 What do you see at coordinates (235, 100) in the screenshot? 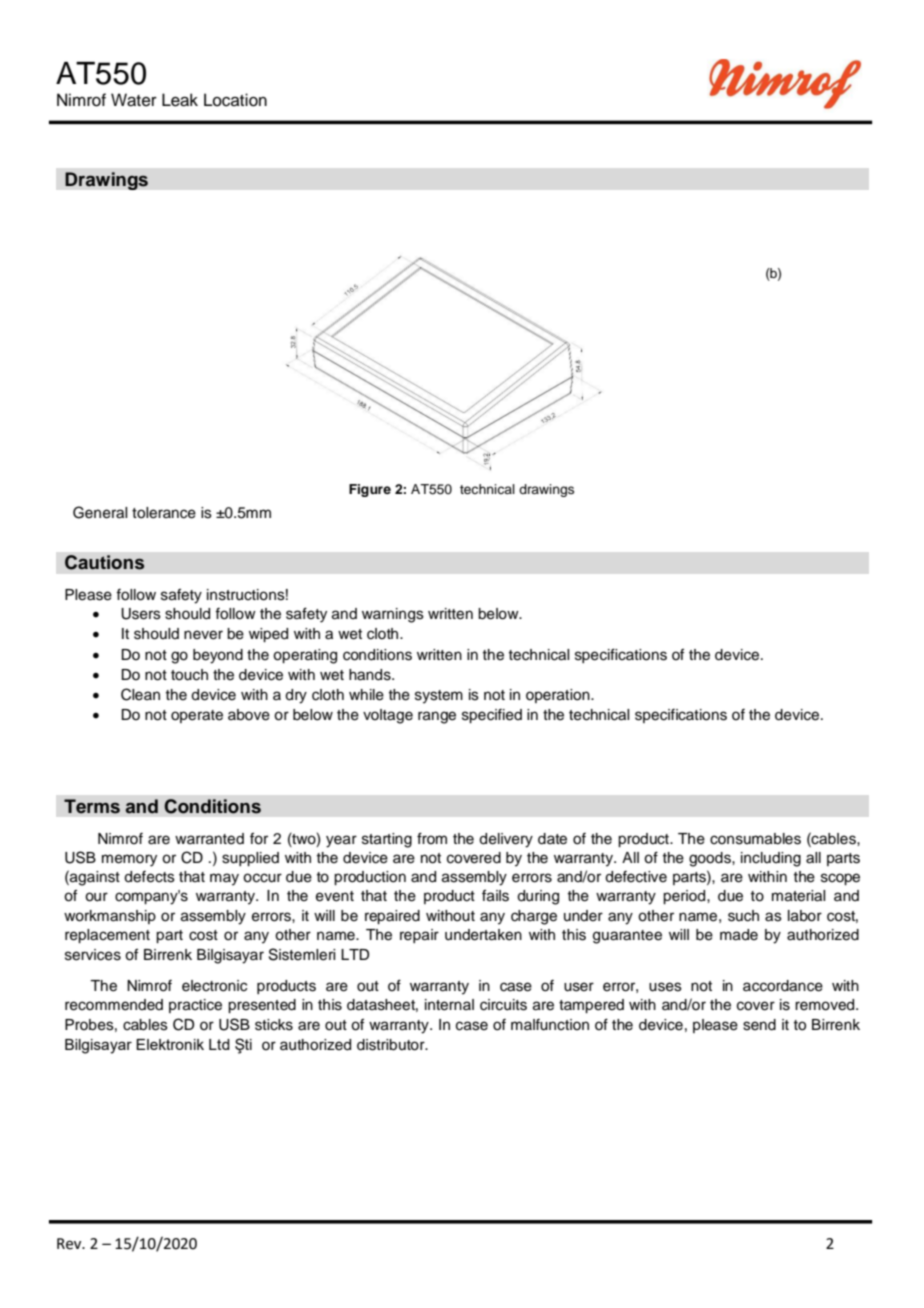
I see `Location` at bounding box center [235, 100].
